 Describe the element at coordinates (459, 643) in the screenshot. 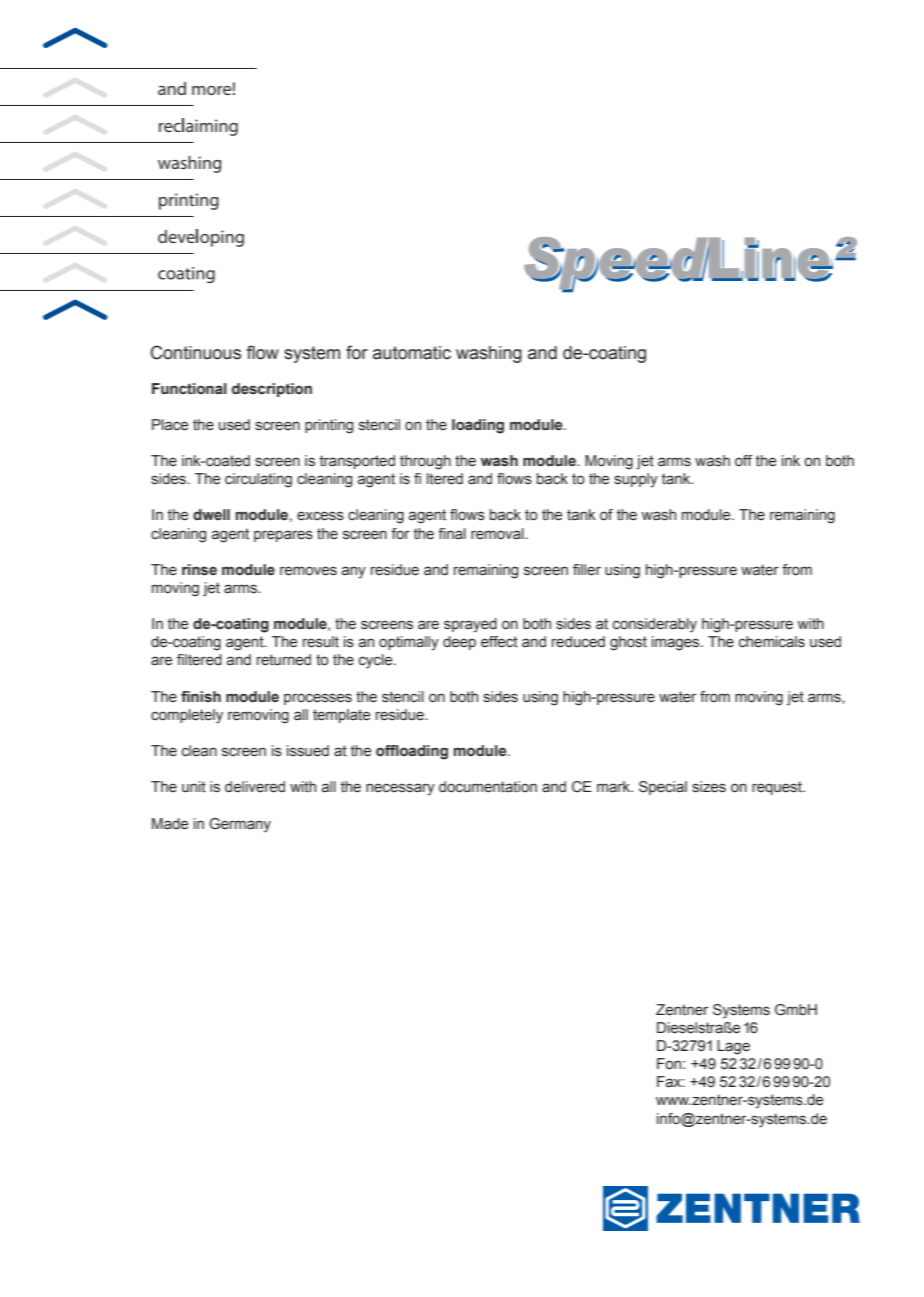

I see `deep` at that location.
